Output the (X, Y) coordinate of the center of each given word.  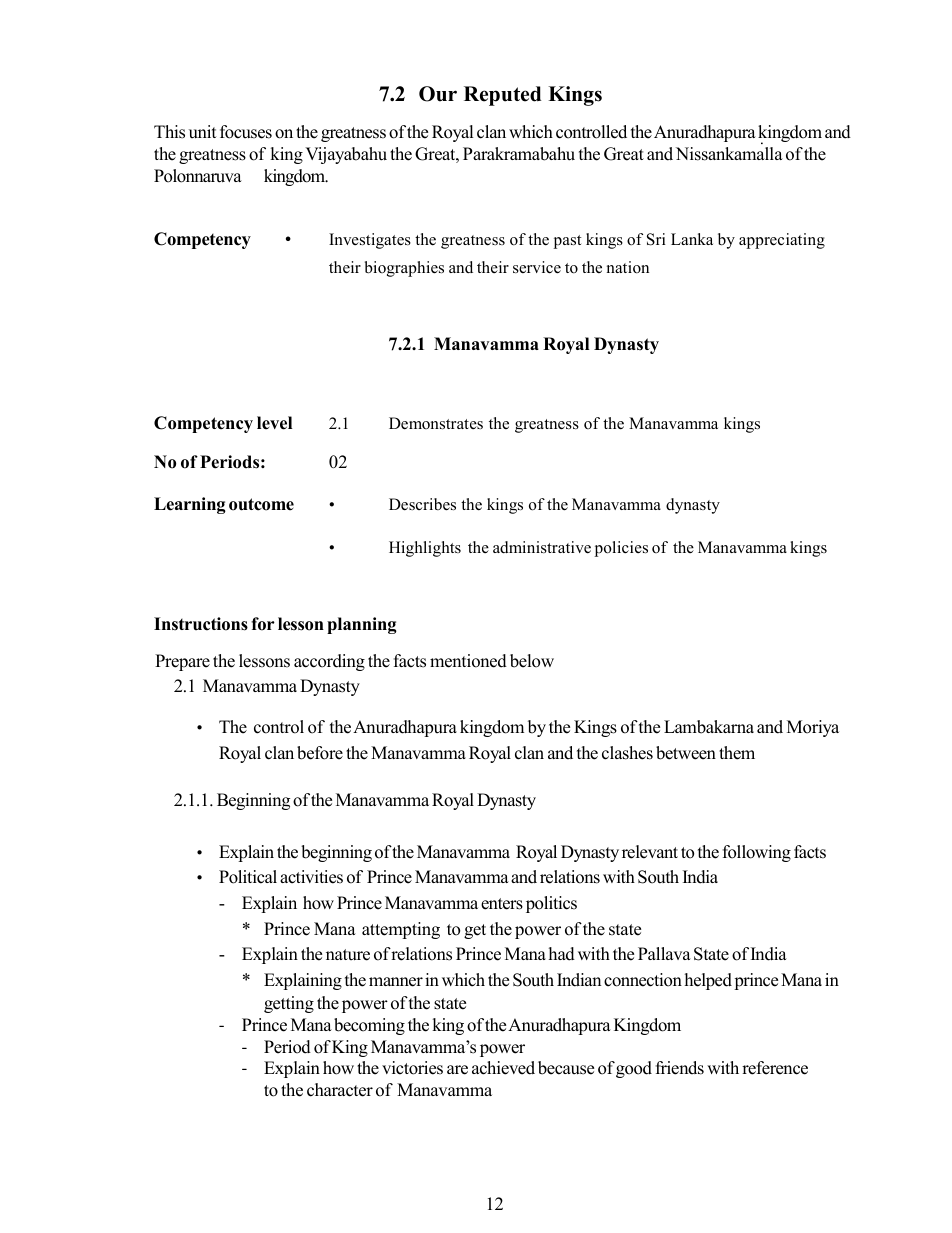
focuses (246, 132)
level (274, 423)
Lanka (692, 239)
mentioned (468, 661)
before (320, 753)
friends (680, 1068)
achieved (503, 1068)
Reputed (502, 96)
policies (621, 549)
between (686, 753)
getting (289, 1004)
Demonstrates (436, 423)
